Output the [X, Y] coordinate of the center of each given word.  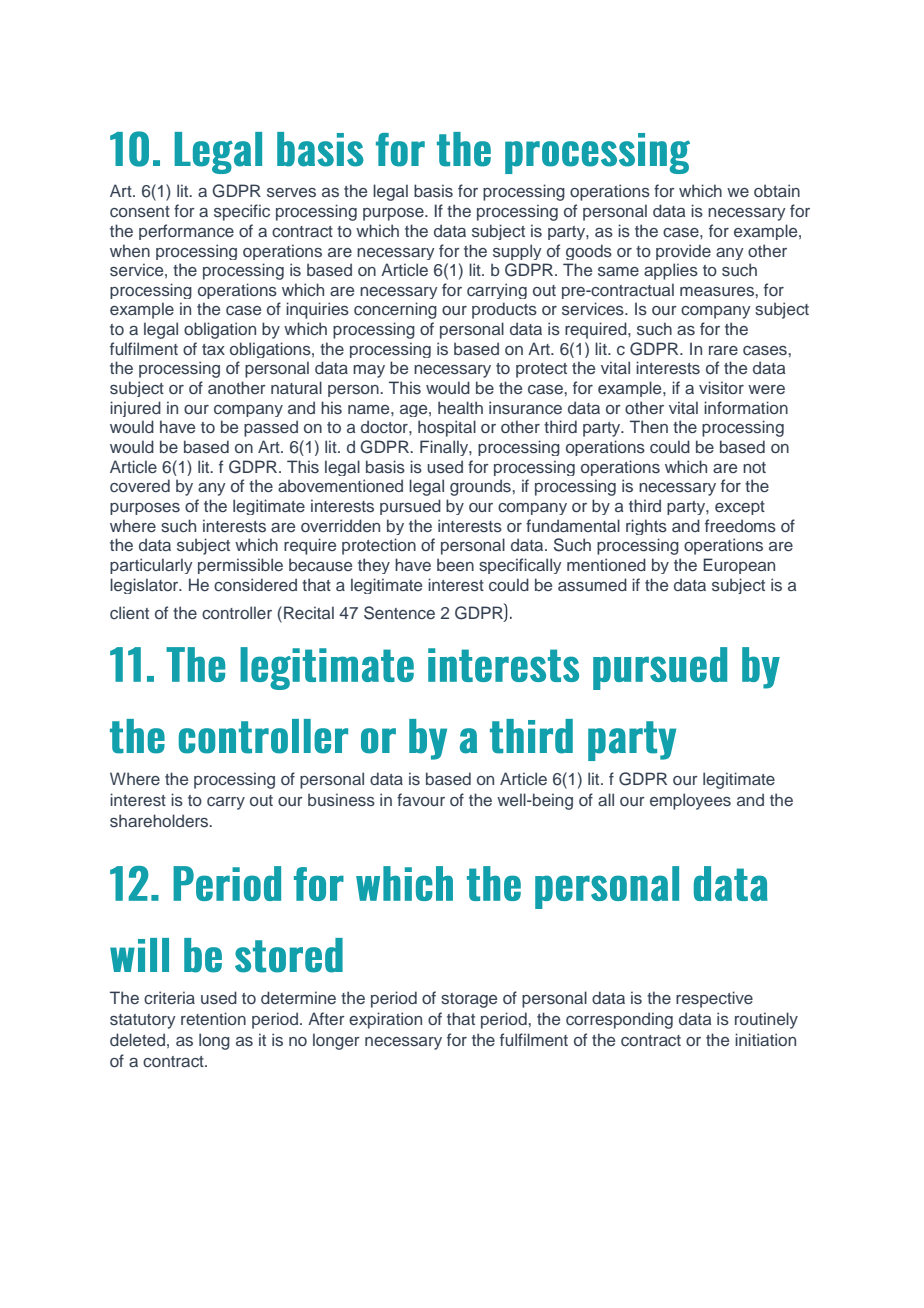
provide [683, 252]
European [739, 566]
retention [213, 1018]
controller [237, 612]
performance [186, 232]
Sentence [399, 613]
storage [469, 1000]
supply [517, 252]
